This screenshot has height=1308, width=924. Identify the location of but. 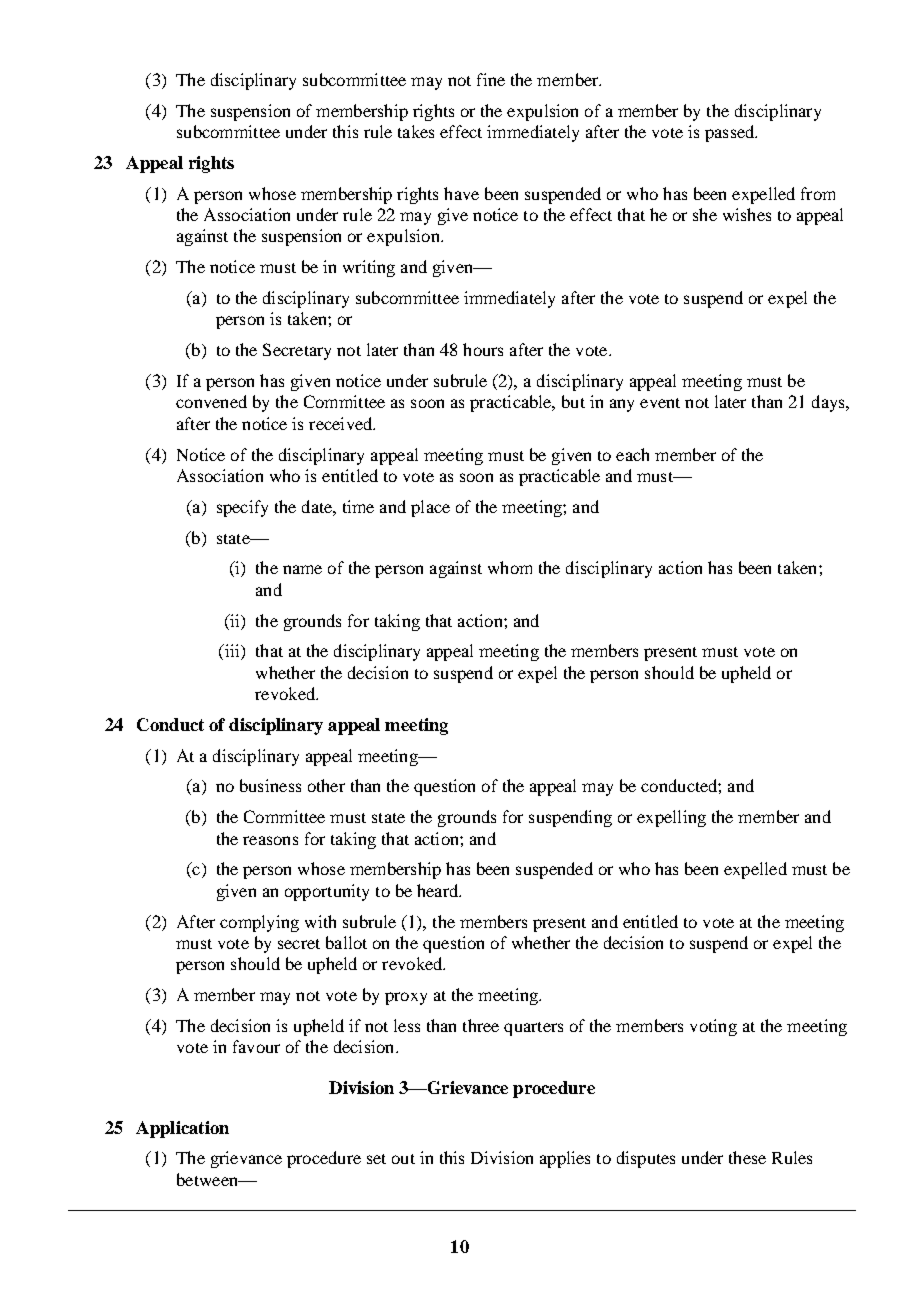
(573, 401).
